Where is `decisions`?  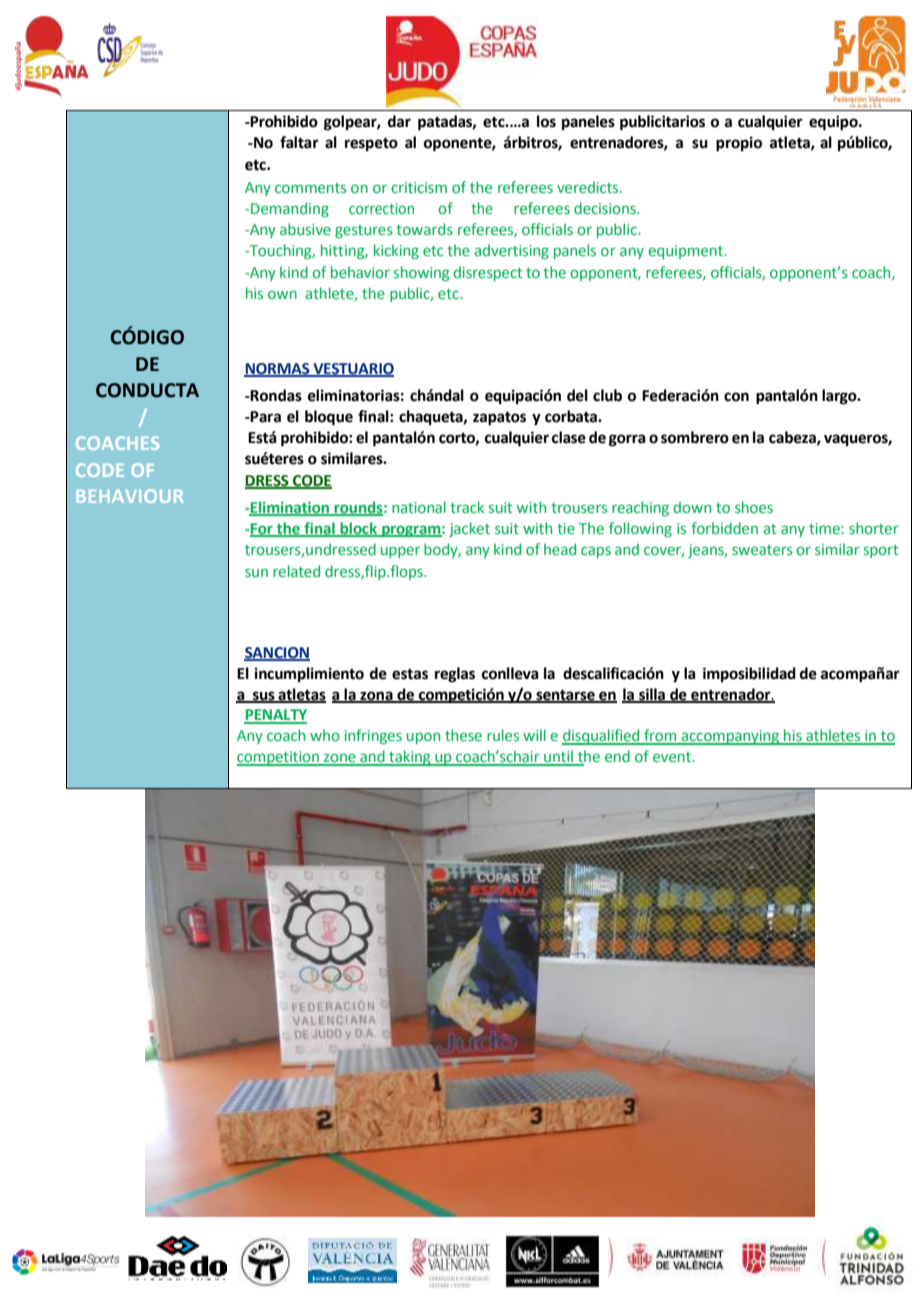 decisions is located at coordinates (606, 208).
